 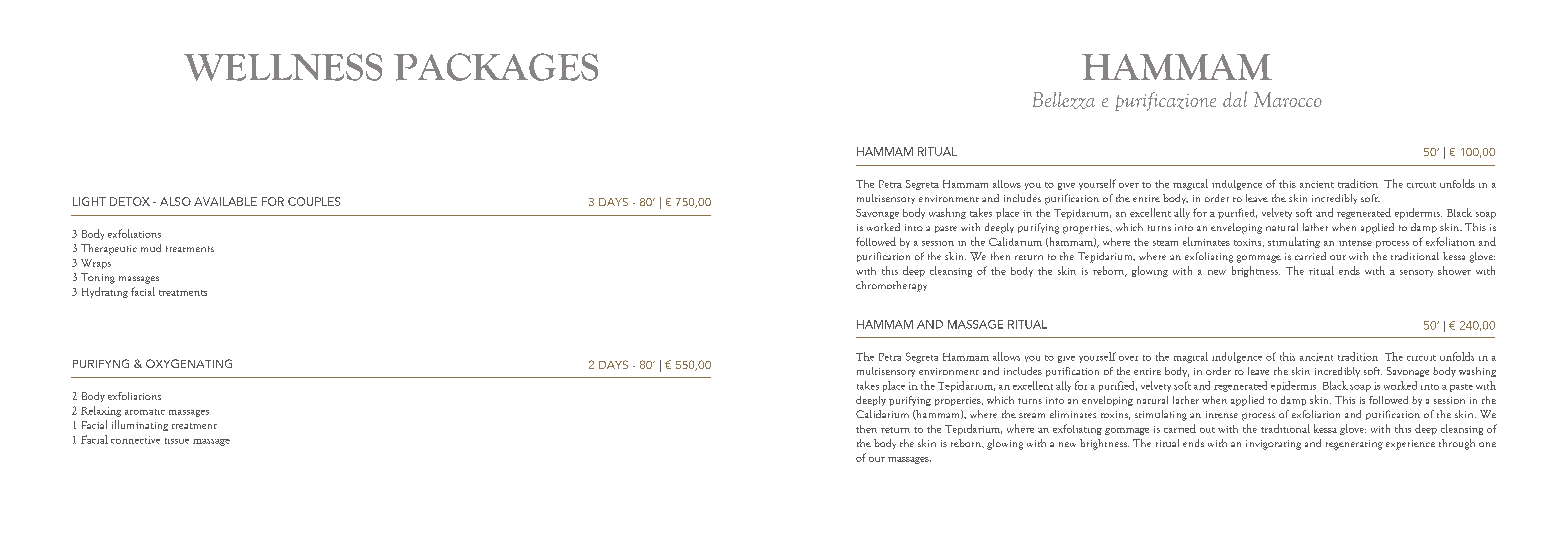 I want to click on dal, so click(x=1235, y=99).
